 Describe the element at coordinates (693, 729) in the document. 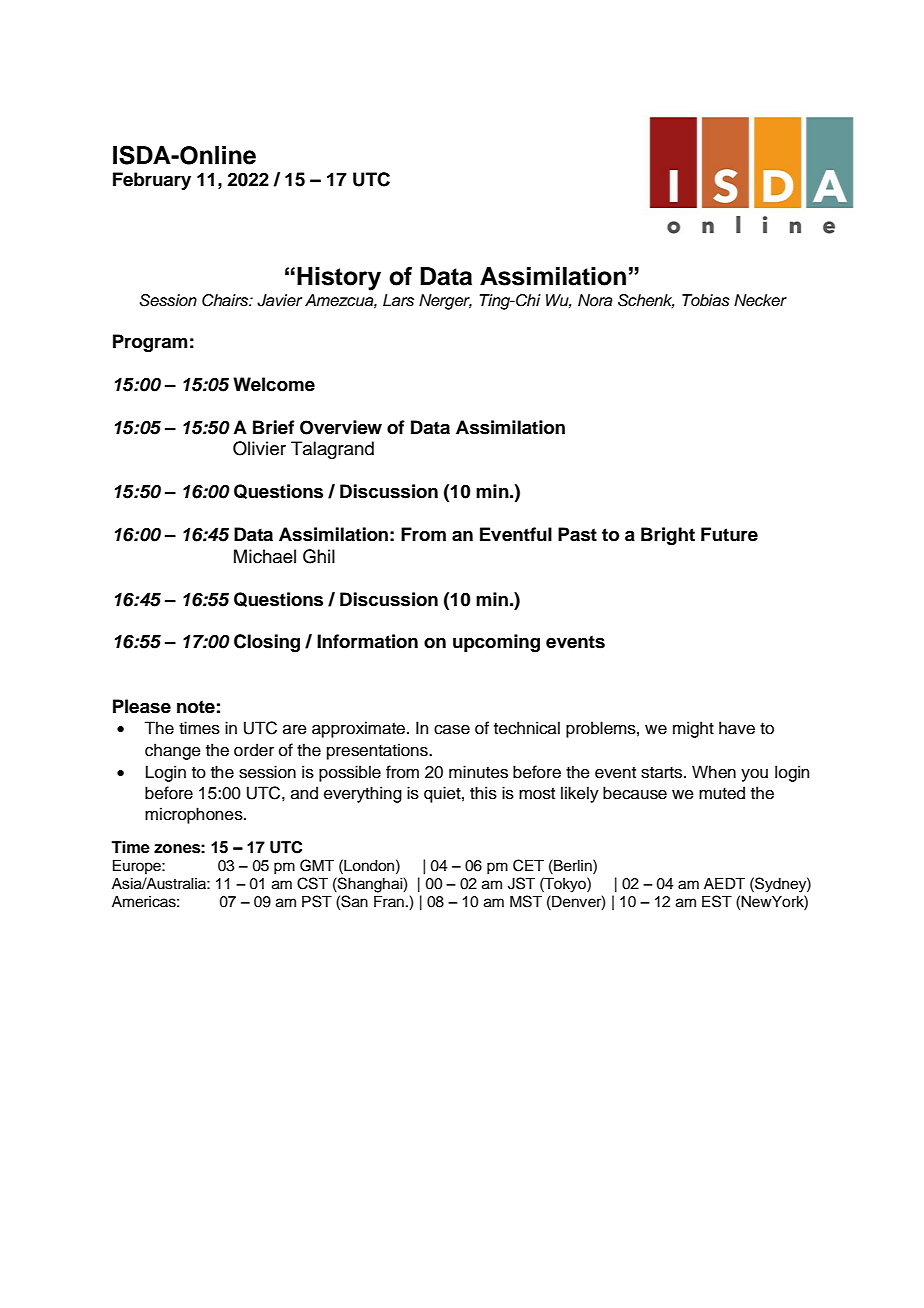

I see `might` at that location.
